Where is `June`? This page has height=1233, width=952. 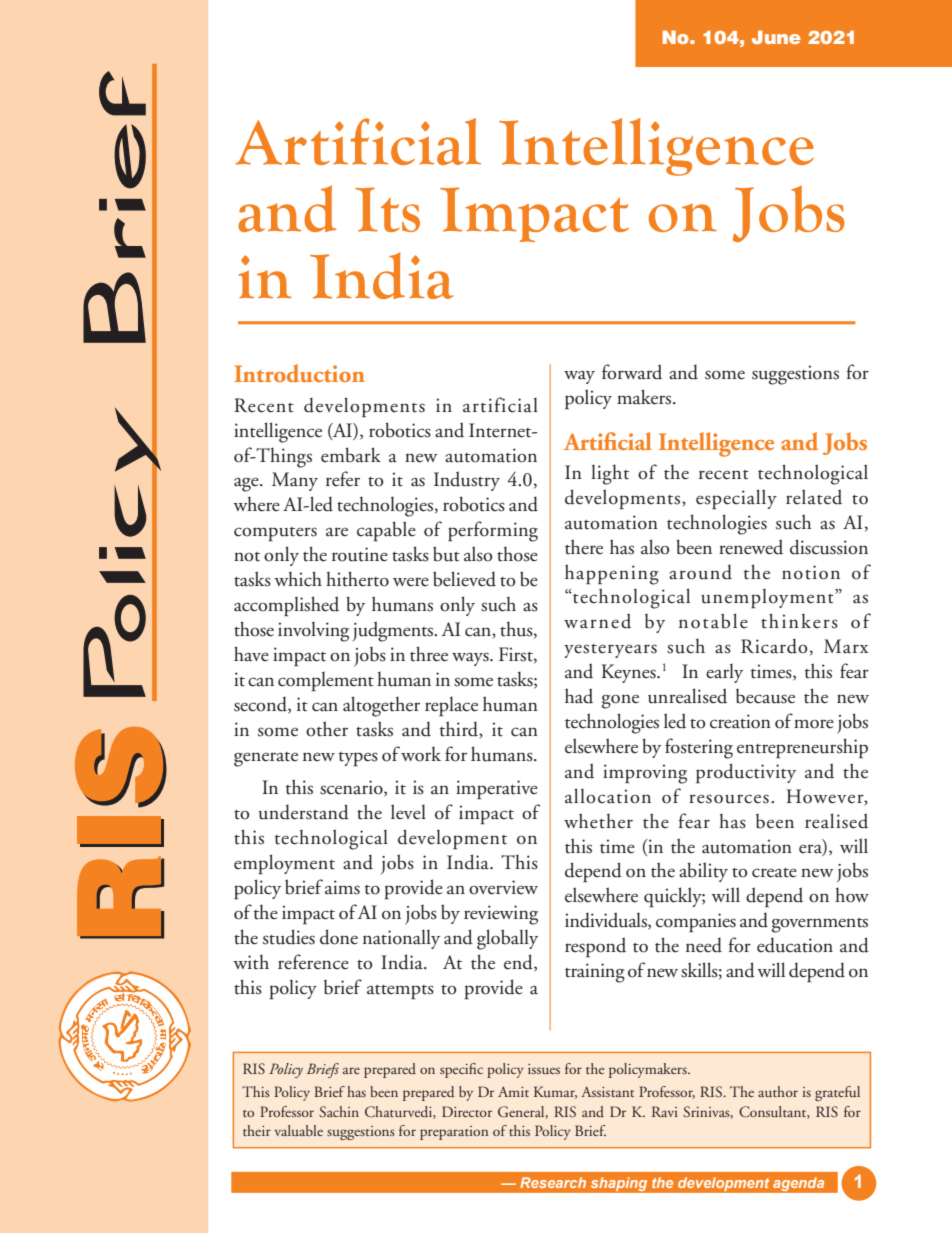 June is located at coordinates (776, 37).
